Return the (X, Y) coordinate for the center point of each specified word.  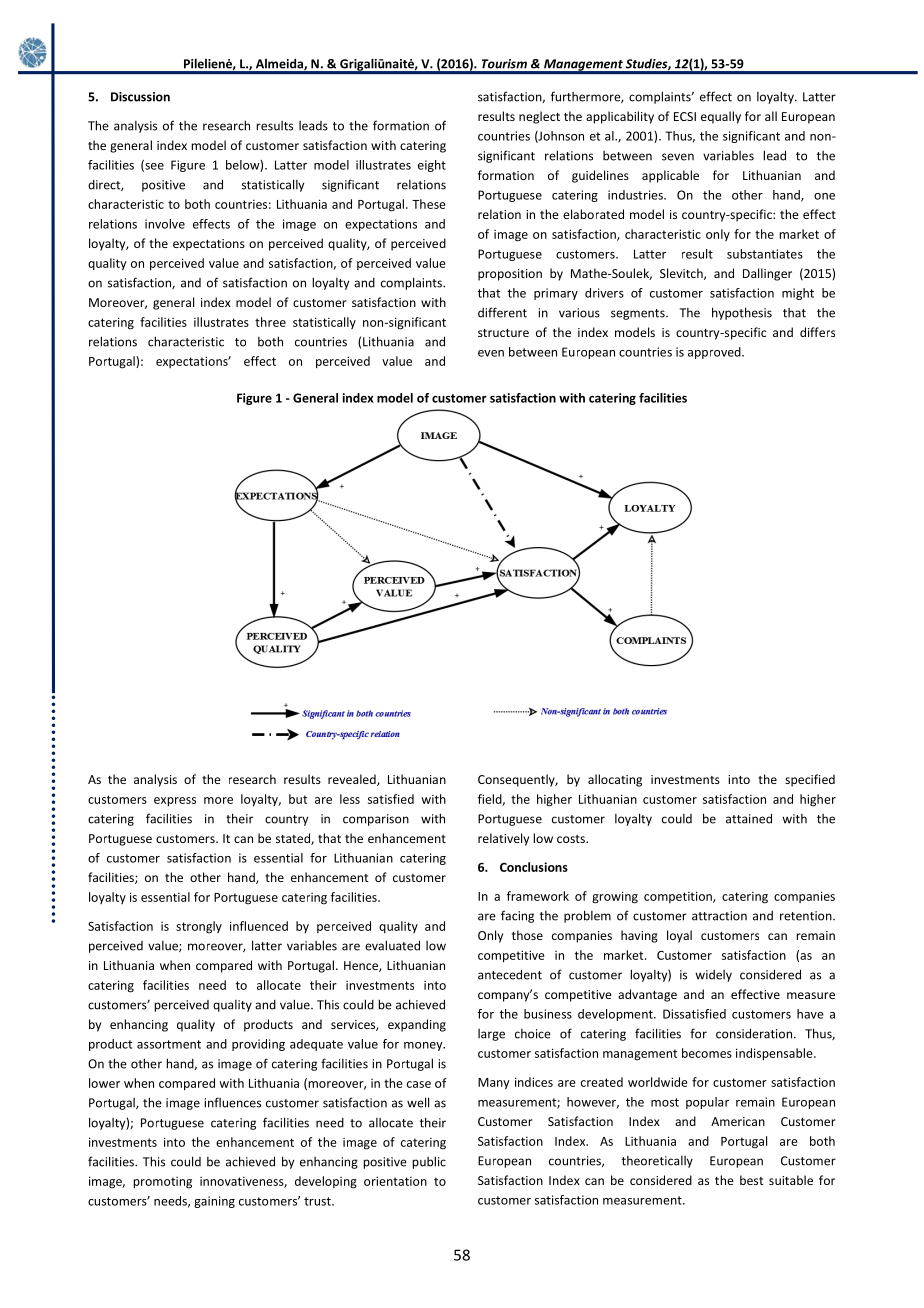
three (270, 322)
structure (503, 333)
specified (810, 780)
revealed (353, 780)
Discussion (140, 97)
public (429, 1162)
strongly (199, 927)
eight (432, 166)
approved (715, 353)
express (175, 802)
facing (517, 916)
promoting (162, 1183)
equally (721, 117)
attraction (719, 916)
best (751, 1180)
